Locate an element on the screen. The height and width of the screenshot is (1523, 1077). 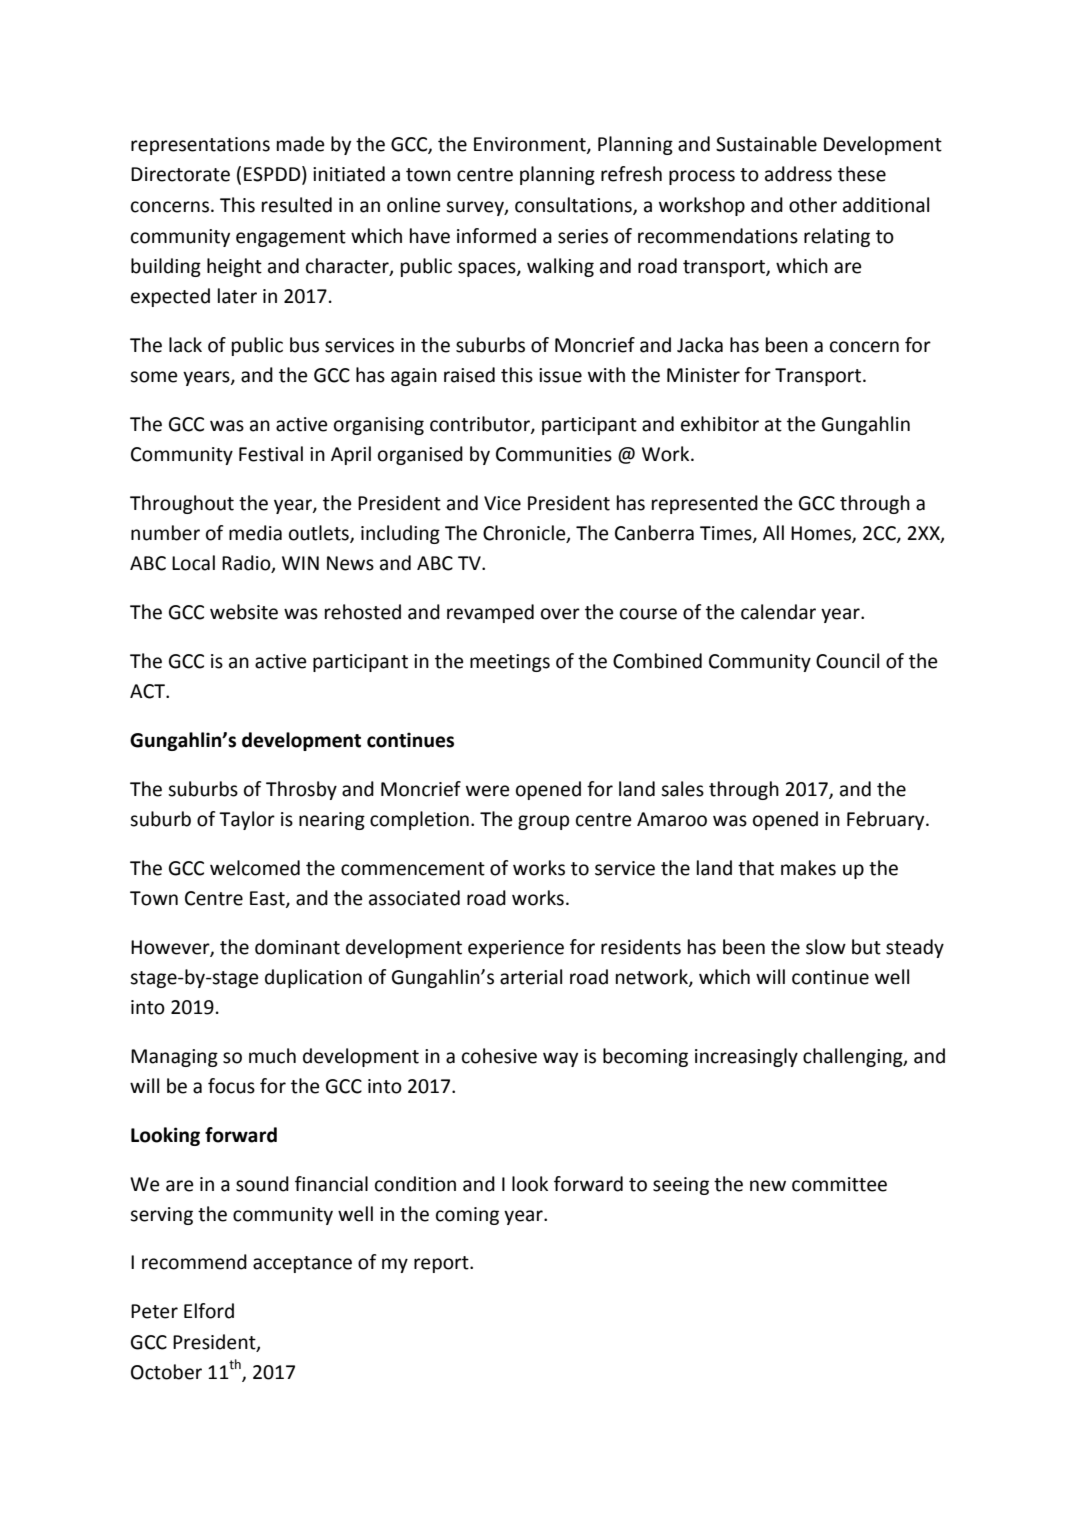
Taylor is located at coordinates (247, 820).
